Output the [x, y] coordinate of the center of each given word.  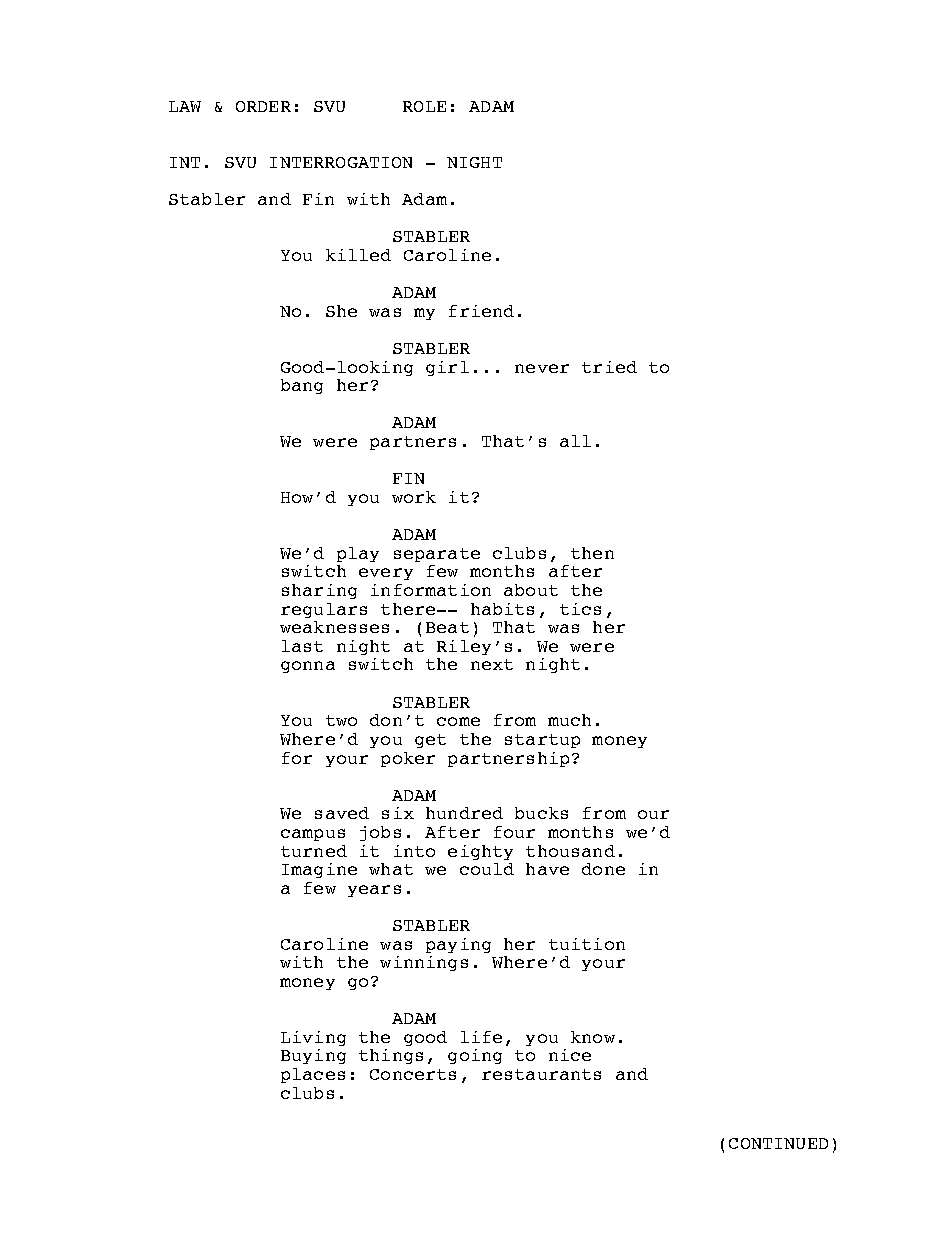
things [391, 1056]
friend [481, 311]
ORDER [263, 106]
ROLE [424, 106]
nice [570, 1055]
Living [313, 1038]
